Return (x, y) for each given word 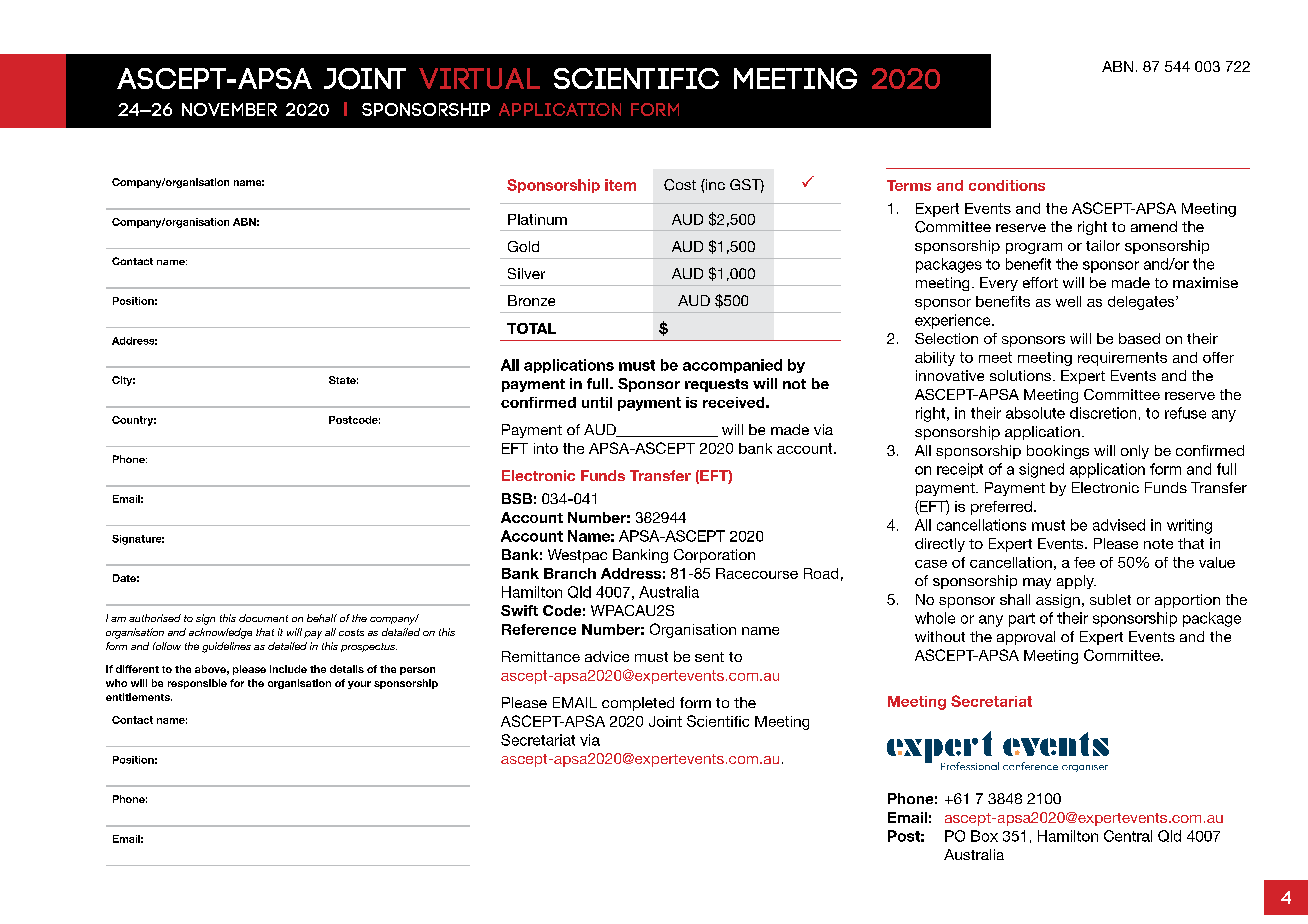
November (229, 109)
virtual (479, 78)
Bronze (531, 300)
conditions (1007, 185)
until (597, 402)
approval (1026, 638)
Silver (526, 273)
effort (1040, 282)
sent (709, 657)
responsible (197, 684)
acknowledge (220, 633)
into (546, 448)
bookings (1058, 452)
